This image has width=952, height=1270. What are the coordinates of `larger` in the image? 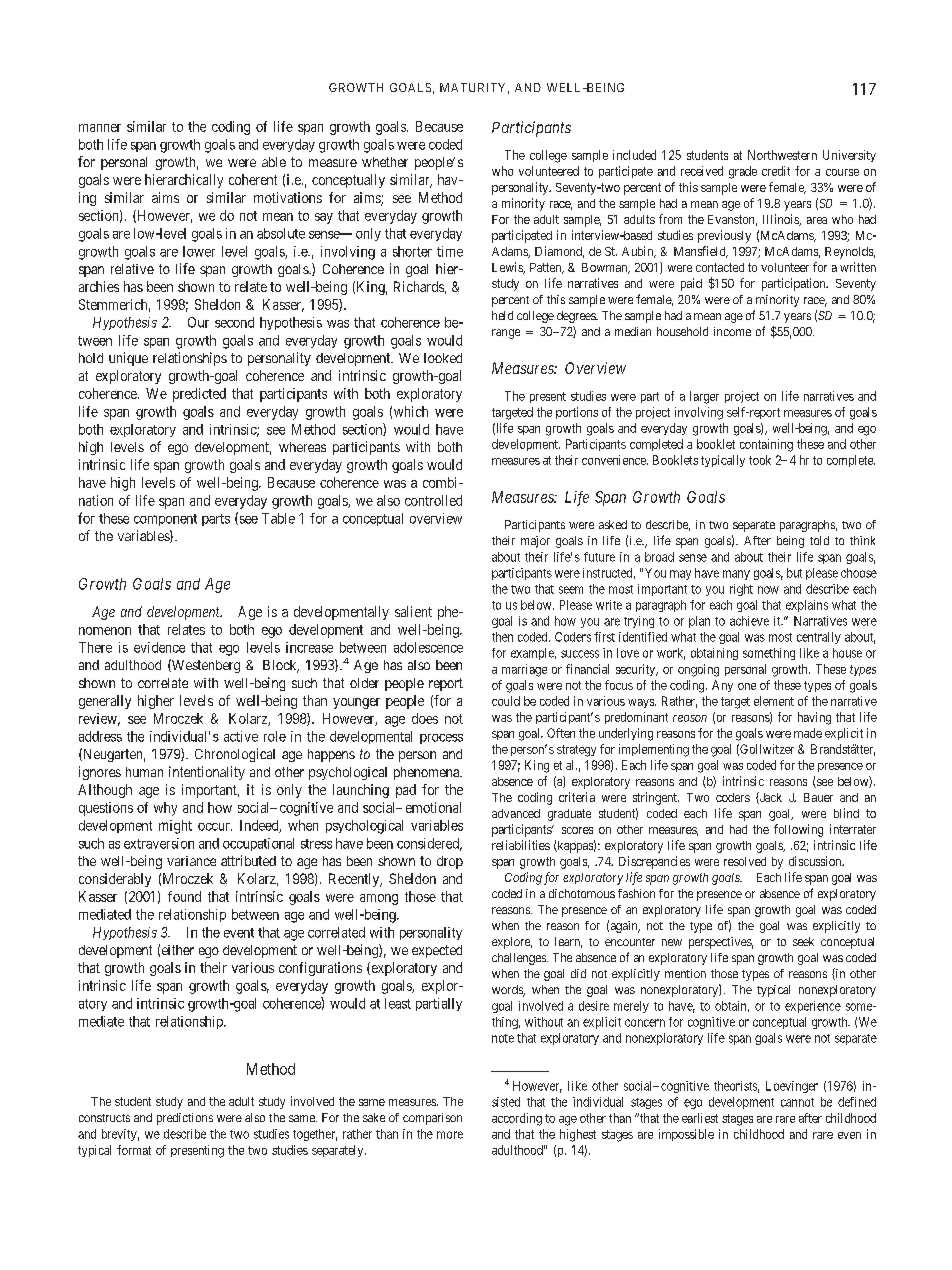 It's located at (704, 397).
